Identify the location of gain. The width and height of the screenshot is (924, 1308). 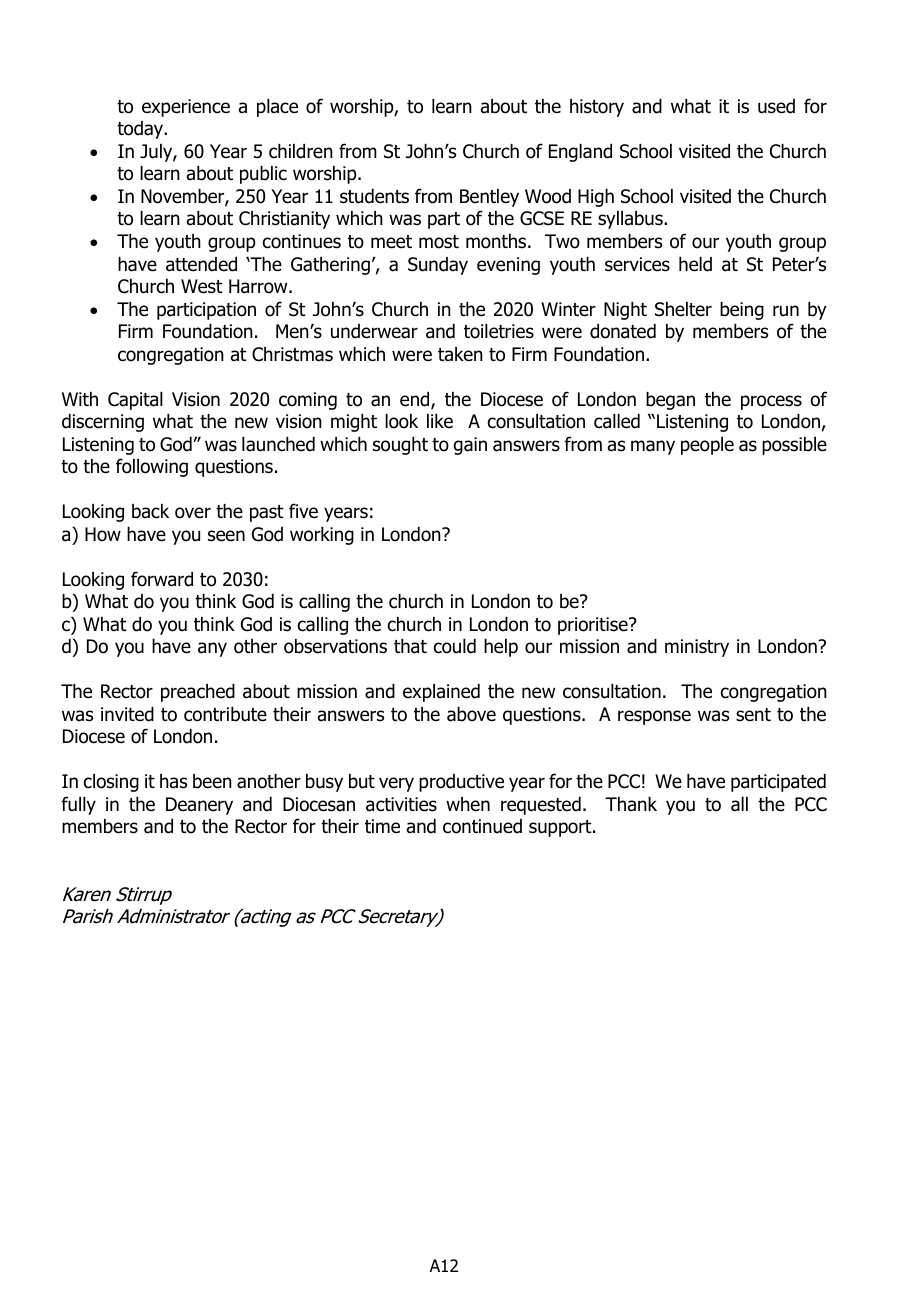
(470, 446).
